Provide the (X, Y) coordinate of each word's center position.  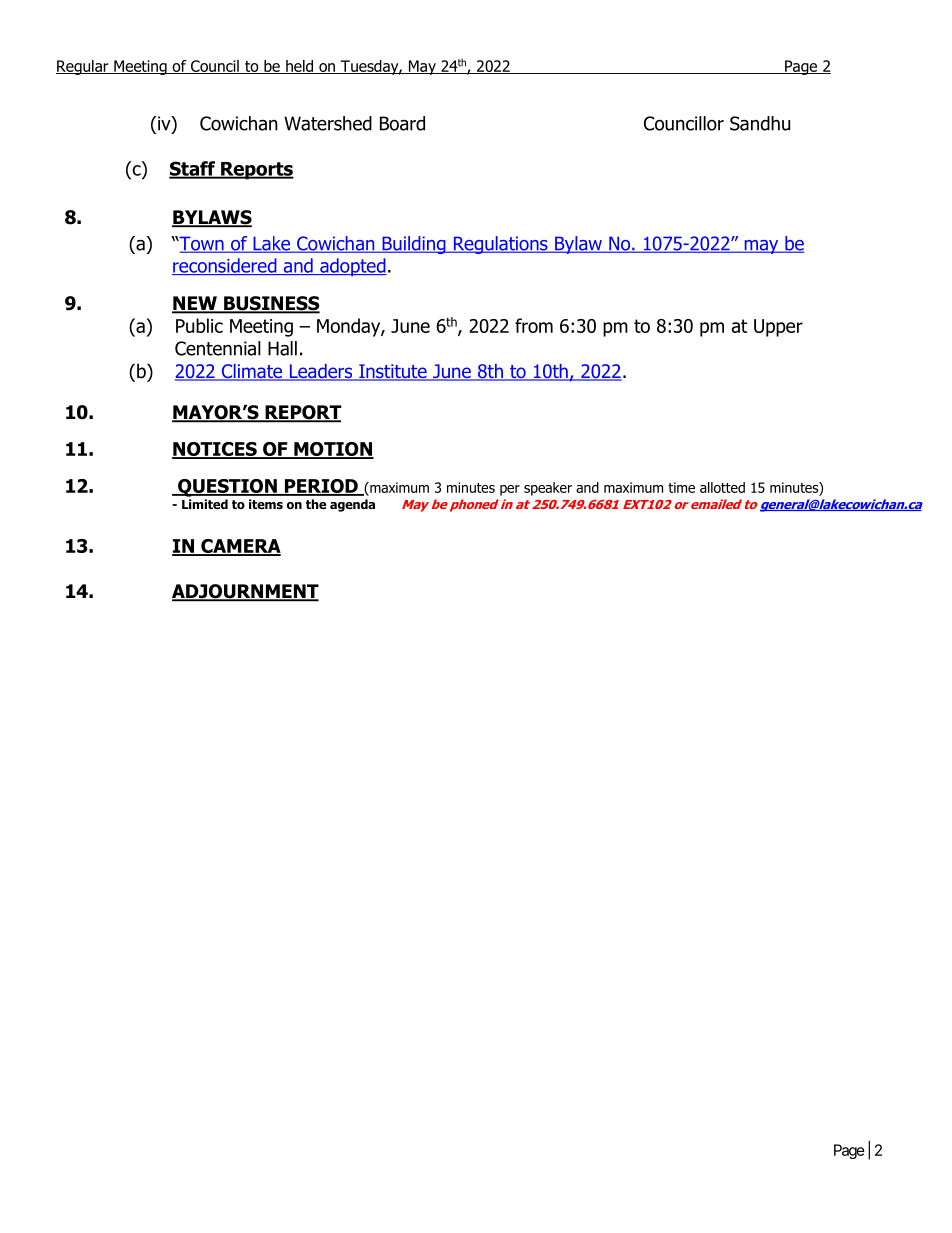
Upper (778, 328)
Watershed (328, 123)
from (534, 325)
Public (199, 325)
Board (402, 123)
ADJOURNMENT (245, 592)
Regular (83, 67)
